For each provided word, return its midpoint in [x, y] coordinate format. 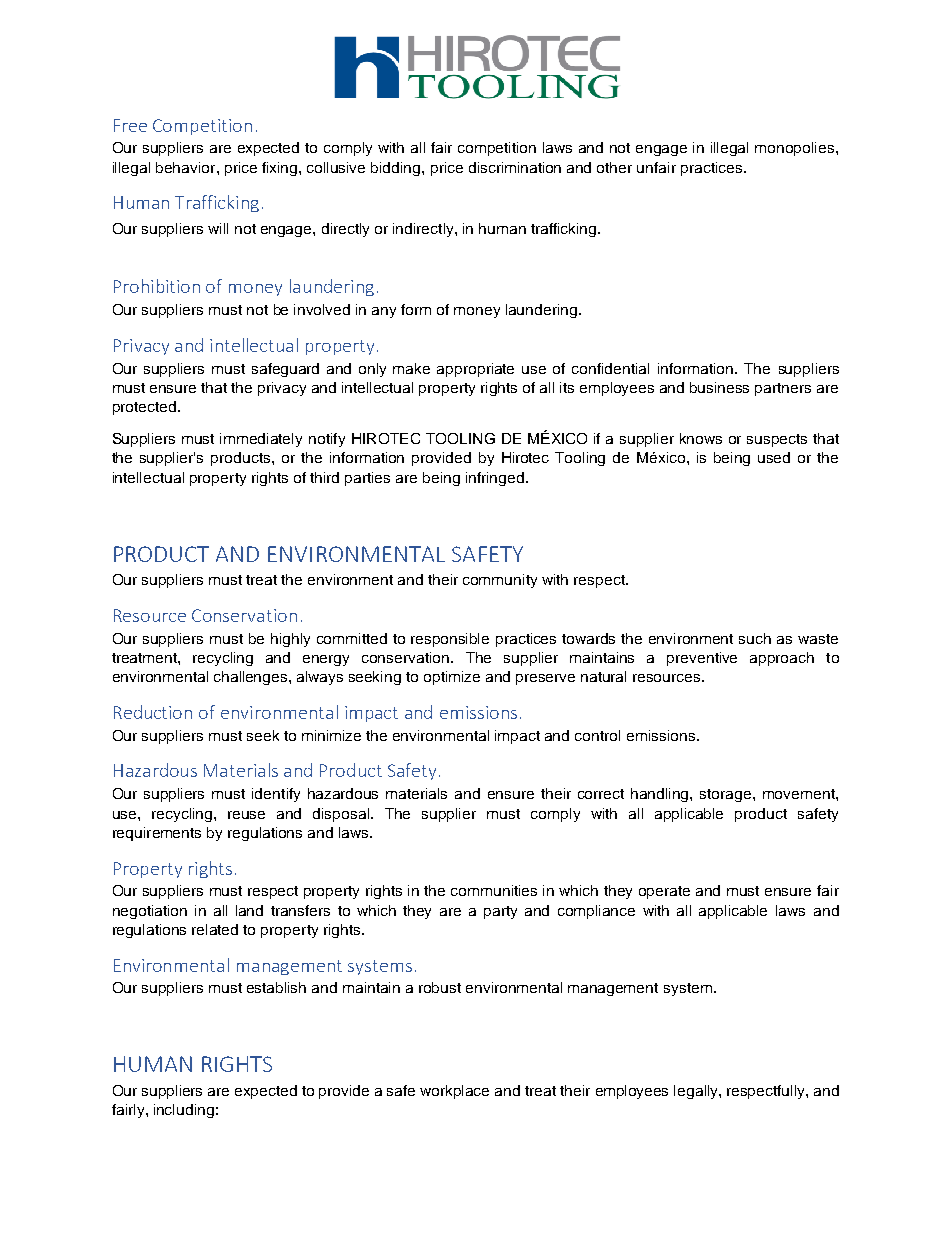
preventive [702, 659]
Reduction [153, 712]
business [719, 387]
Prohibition [157, 286]
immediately [261, 440]
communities [494, 890]
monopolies [796, 149]
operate [664, 892]
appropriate [475, 370]
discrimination [515, 167]
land [249, 910]
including [184, 1111]
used [774, 457]
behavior [187, 167]
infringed [495, 479]
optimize [452, 678]
